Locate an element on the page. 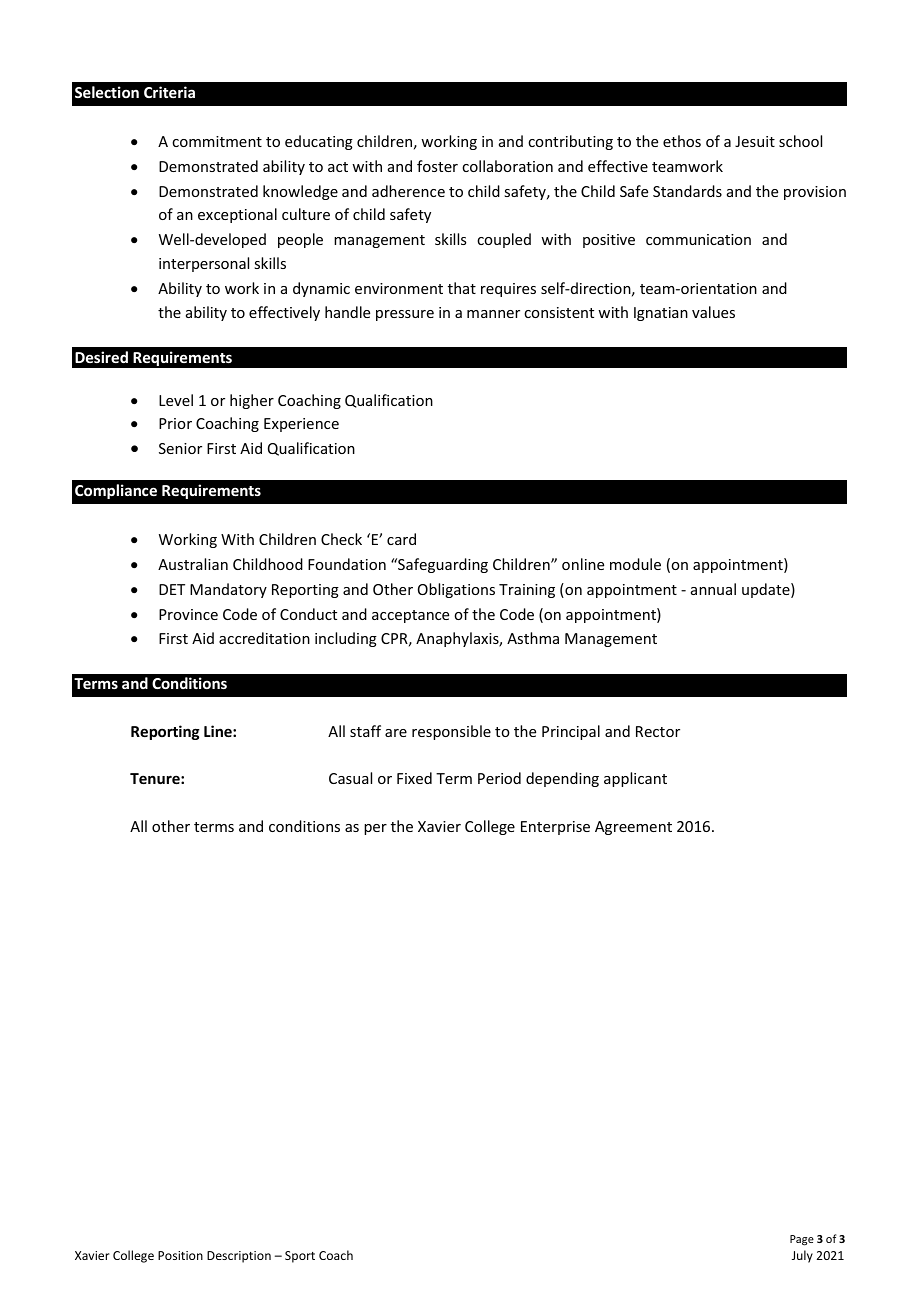  commitment is located at coordinates (217, 141).
